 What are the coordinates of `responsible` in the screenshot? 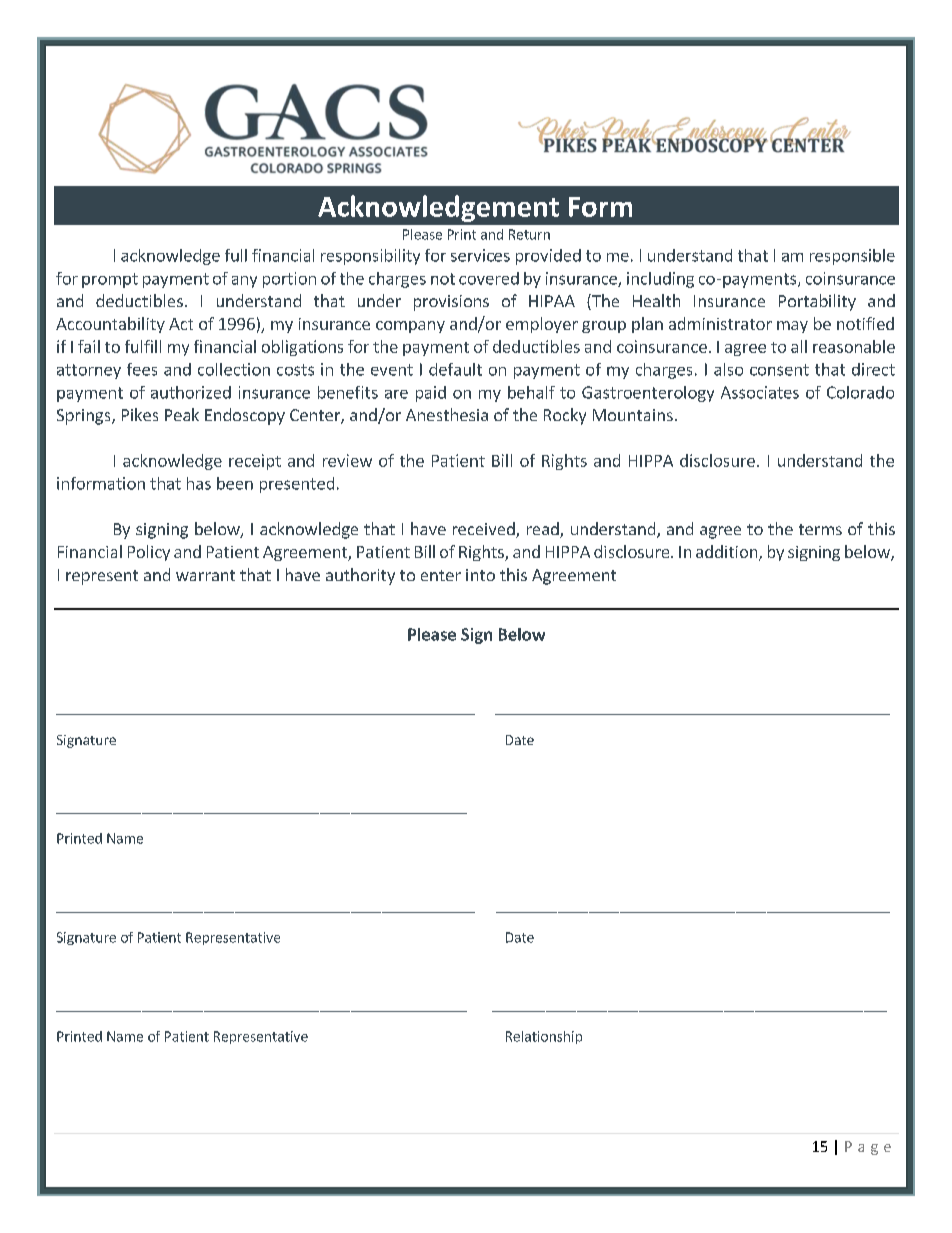 It's located at (852, 257).
